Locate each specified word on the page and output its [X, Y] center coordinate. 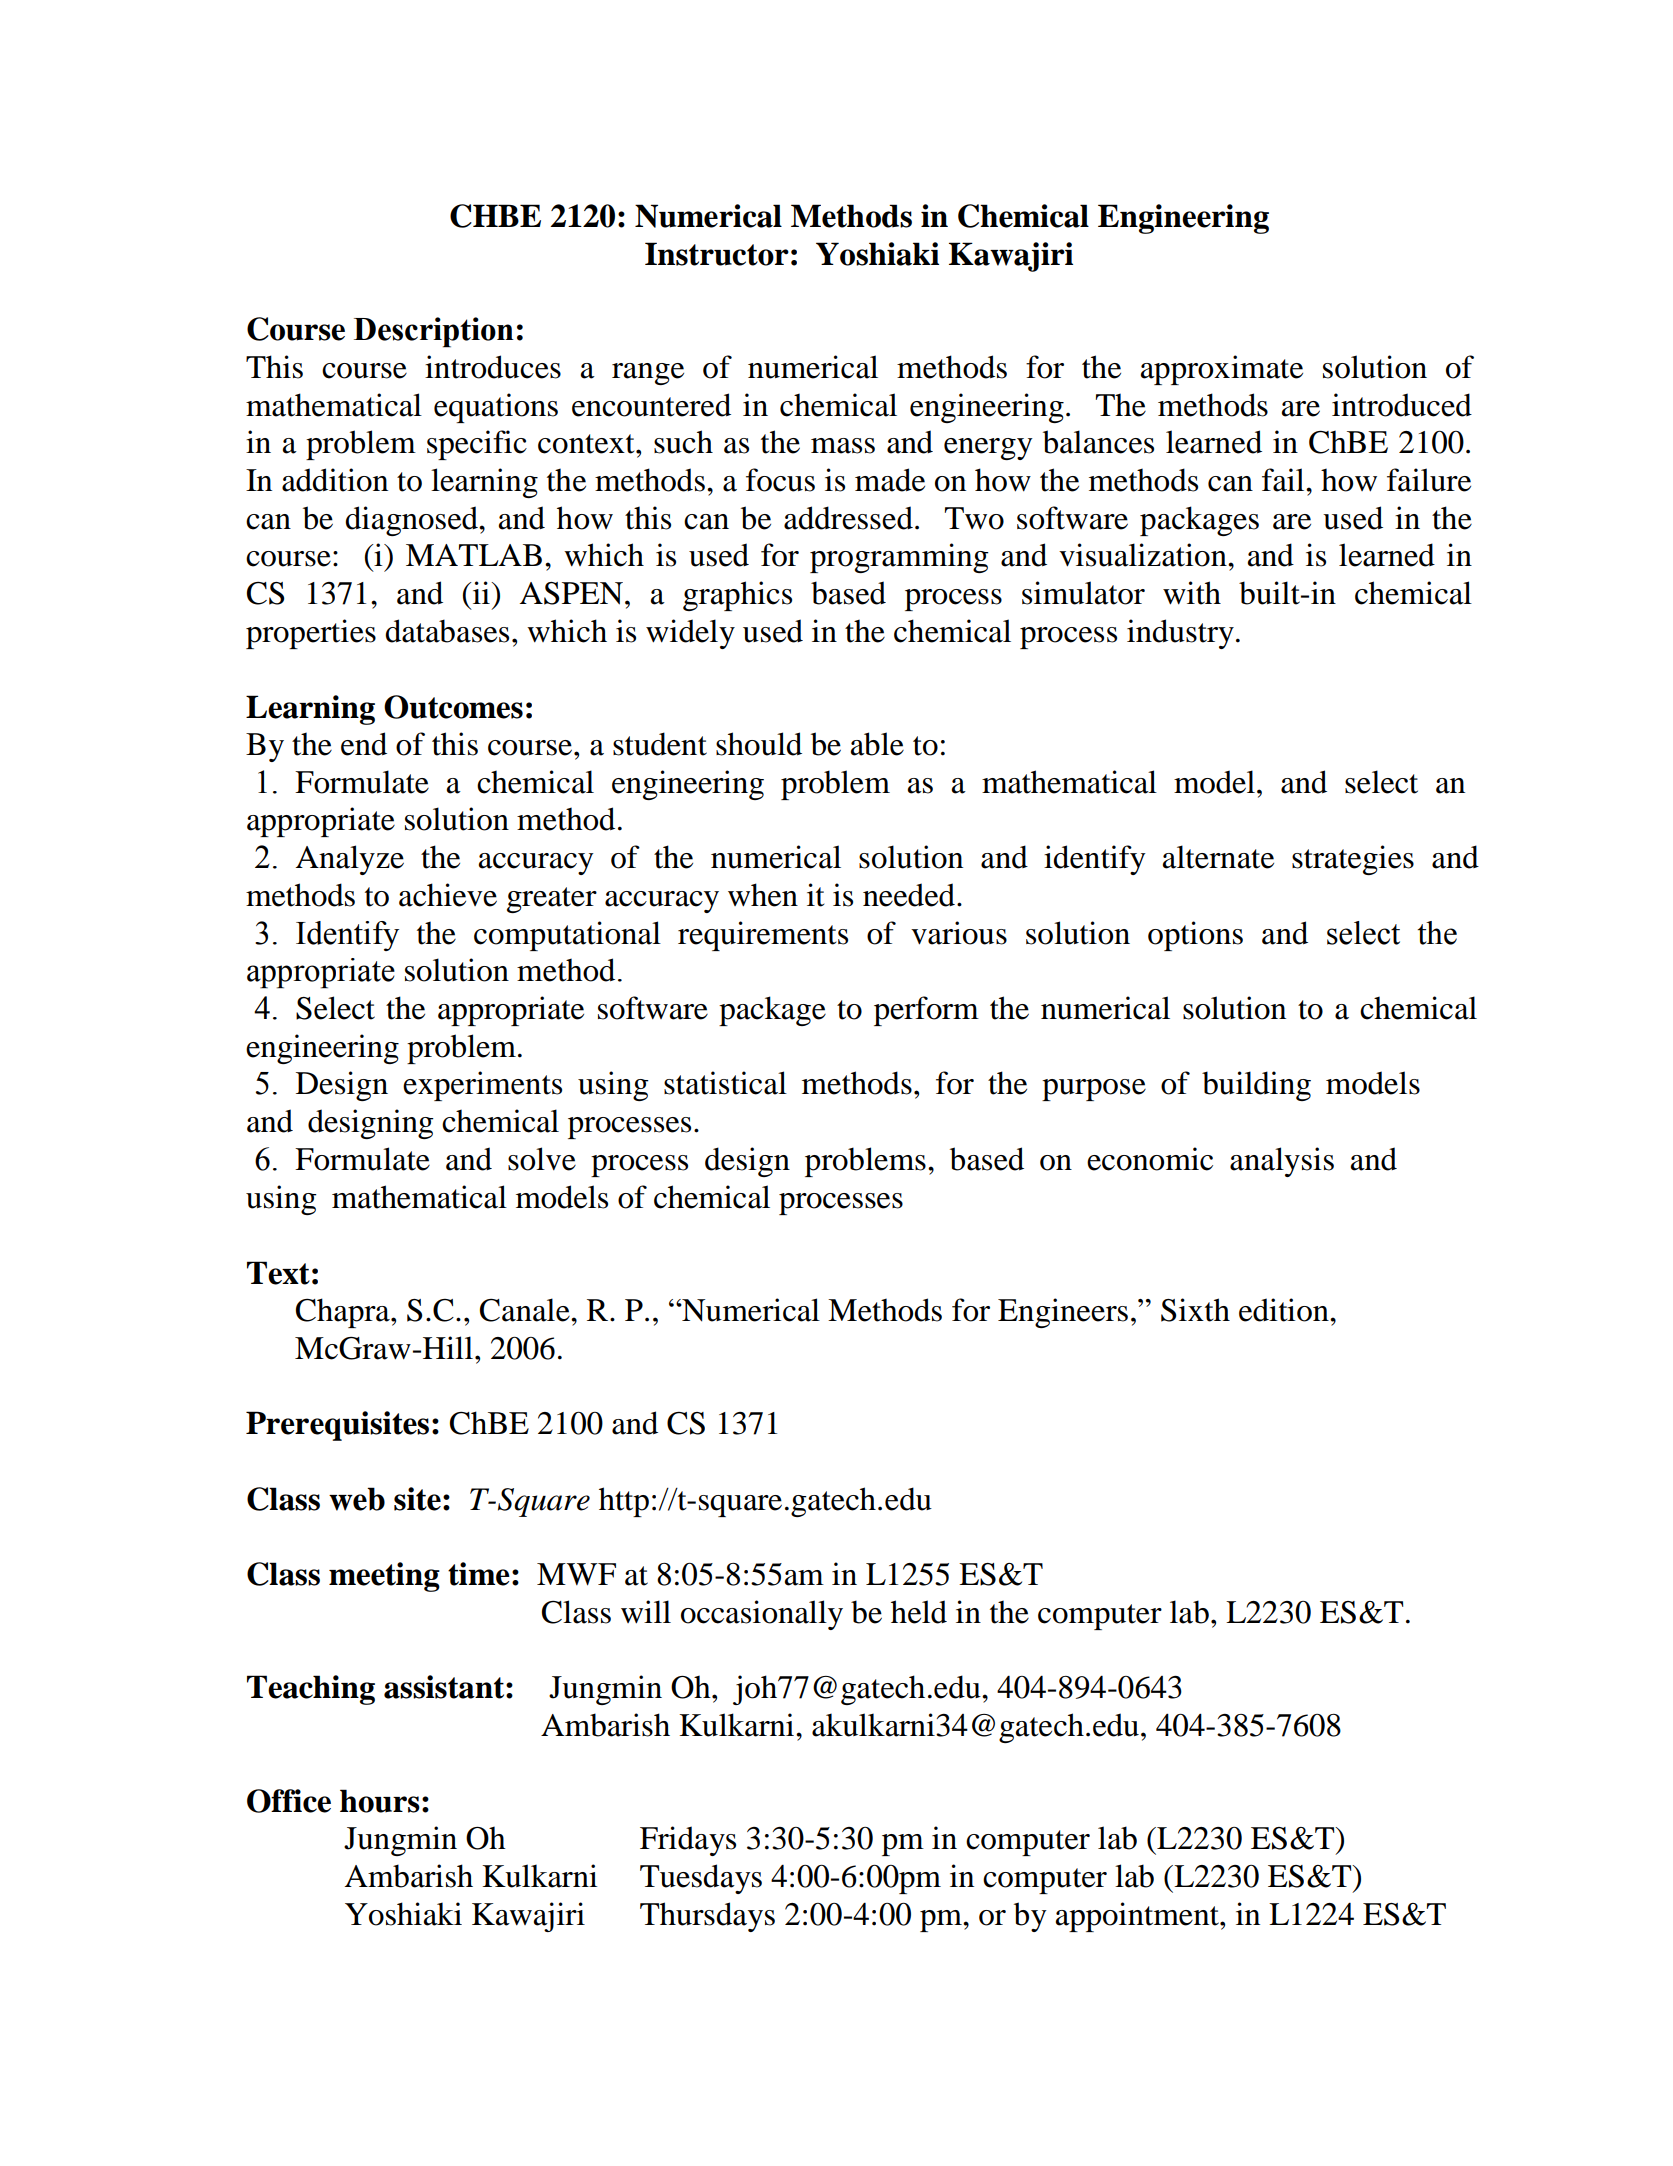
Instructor [717, 254]
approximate [1222, 370]
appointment [1138, 1917]
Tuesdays [701, 1879]
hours [380, 1801]
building [1256, 1086]
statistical [725, 1083]
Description [434, 332]
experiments [482, 1086]
